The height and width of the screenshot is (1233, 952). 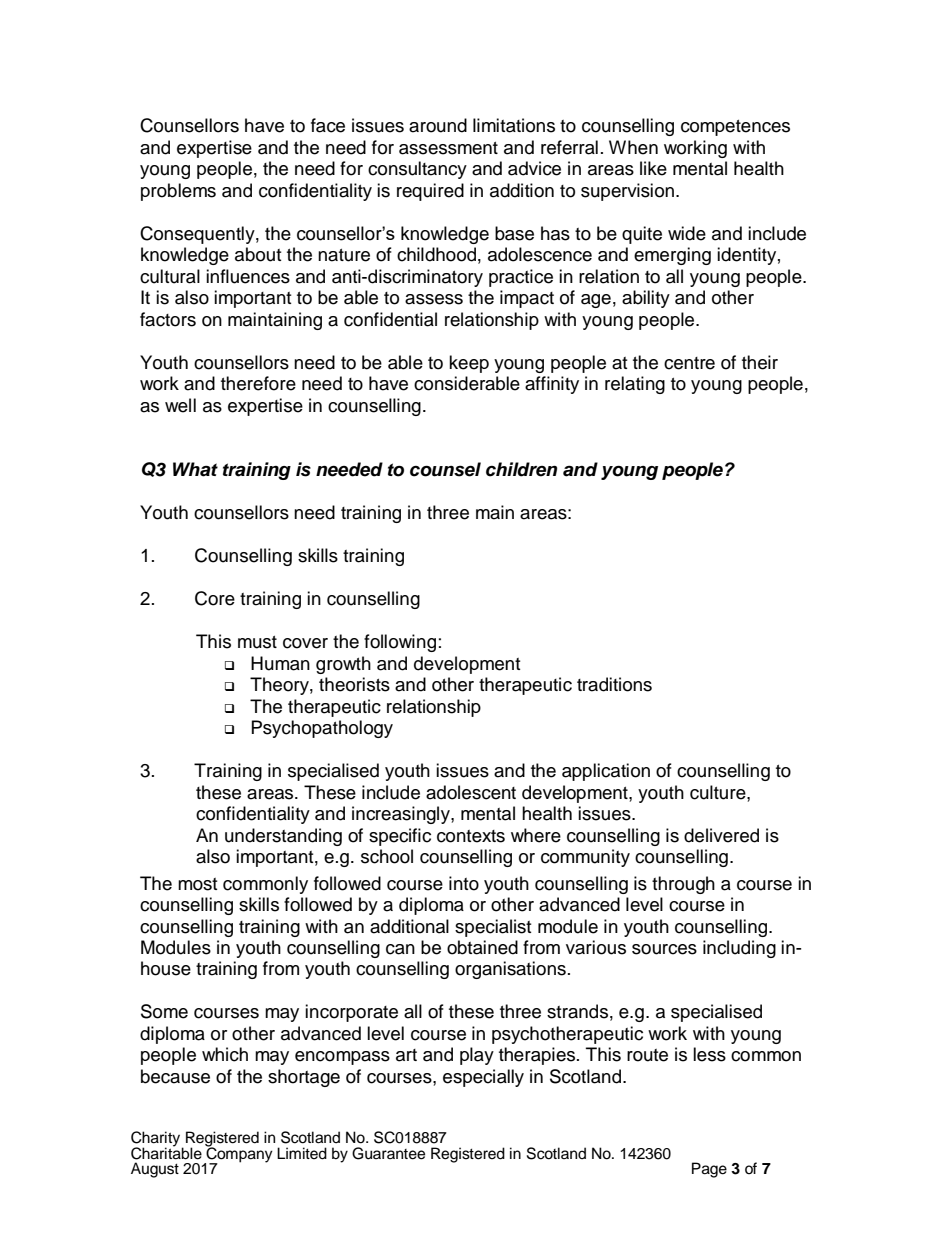 I want to click on following, so click(x=400, y=643).
